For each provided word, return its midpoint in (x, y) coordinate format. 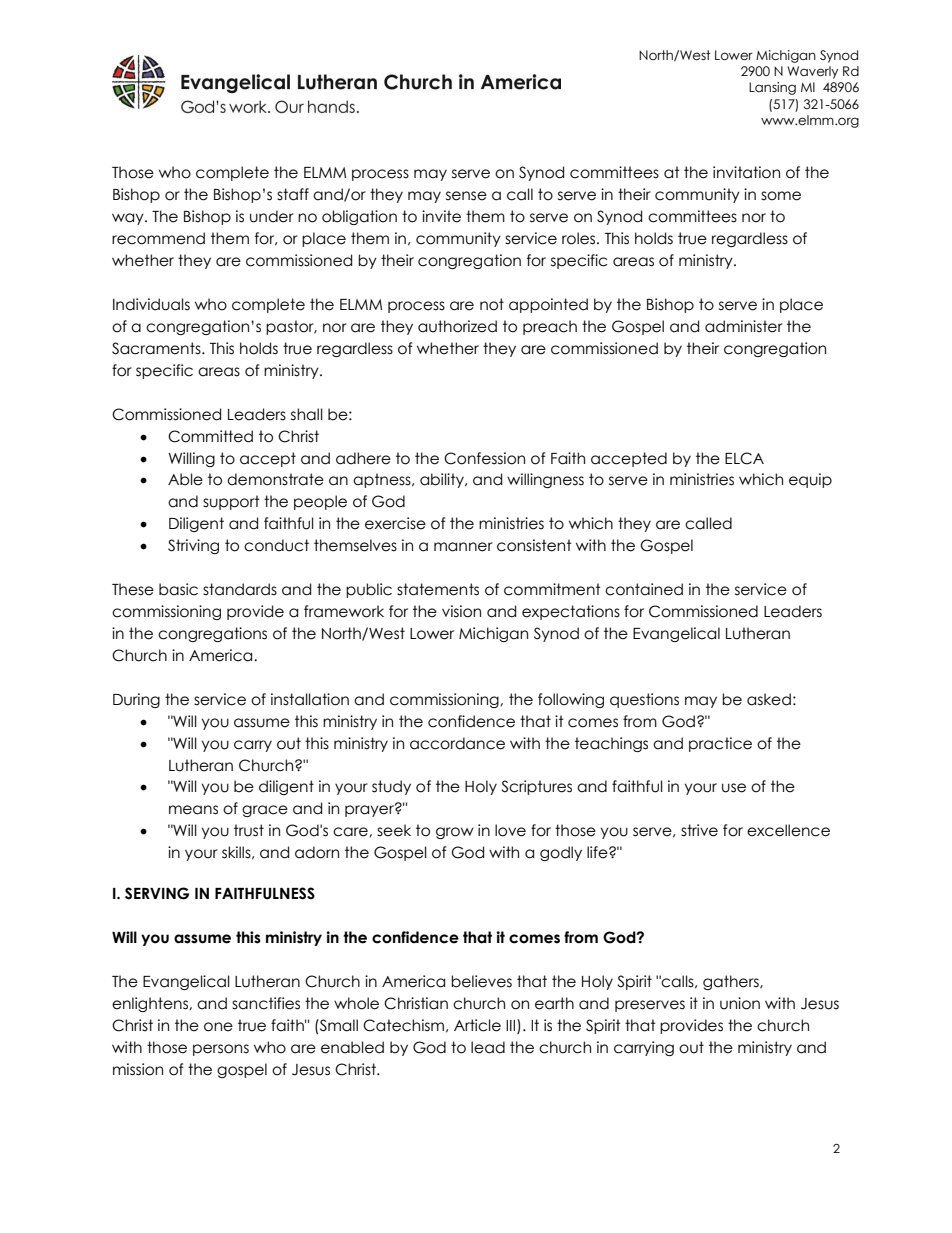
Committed (210, 436)
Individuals (151, 304)
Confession (484, 458)
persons (221, 1050)
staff (293, 194)
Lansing (772, 88)
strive (699, 830)
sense (466, 196)
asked (769, 699)
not (492, 304)
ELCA (744, 458)
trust (249, 830)
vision (461, 611)
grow (455, 833)
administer (744, 326)
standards (240, 589)
